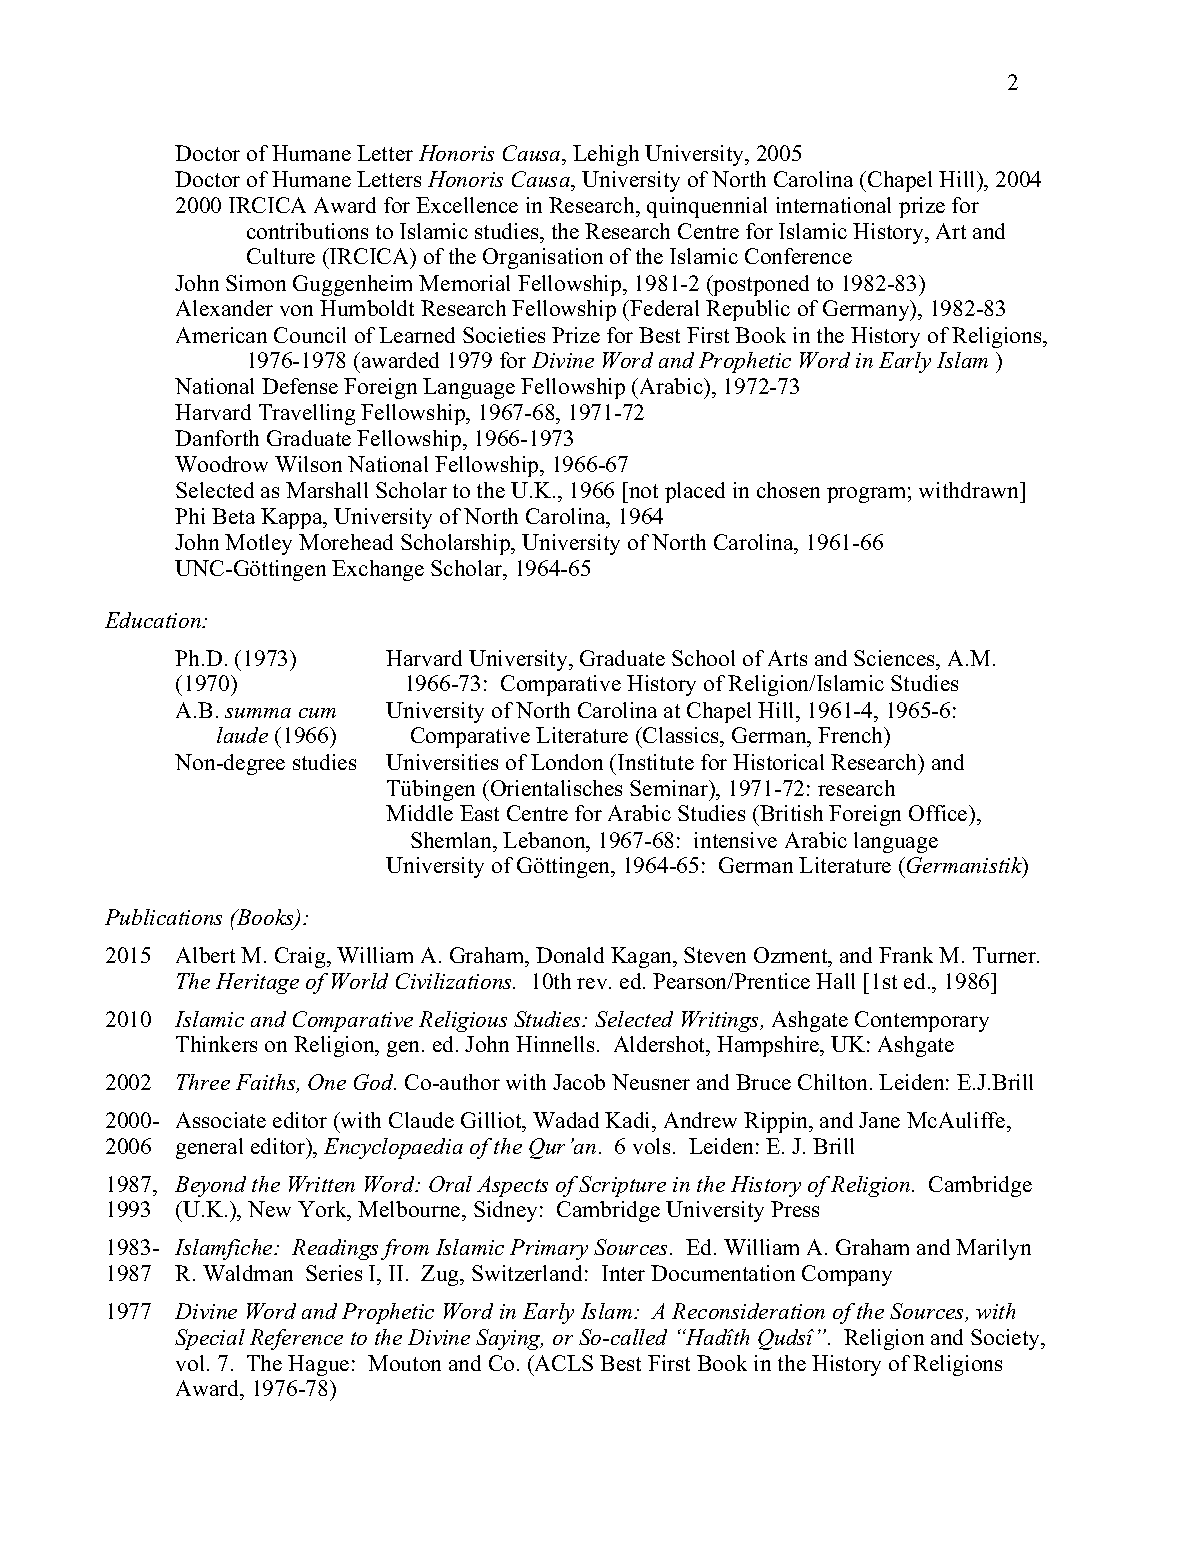 The image size is (1195, 1547). What do you see at coordinates (922, 1021) in the page?
I see `Contemporary` at bounding box center [922, 1021].
